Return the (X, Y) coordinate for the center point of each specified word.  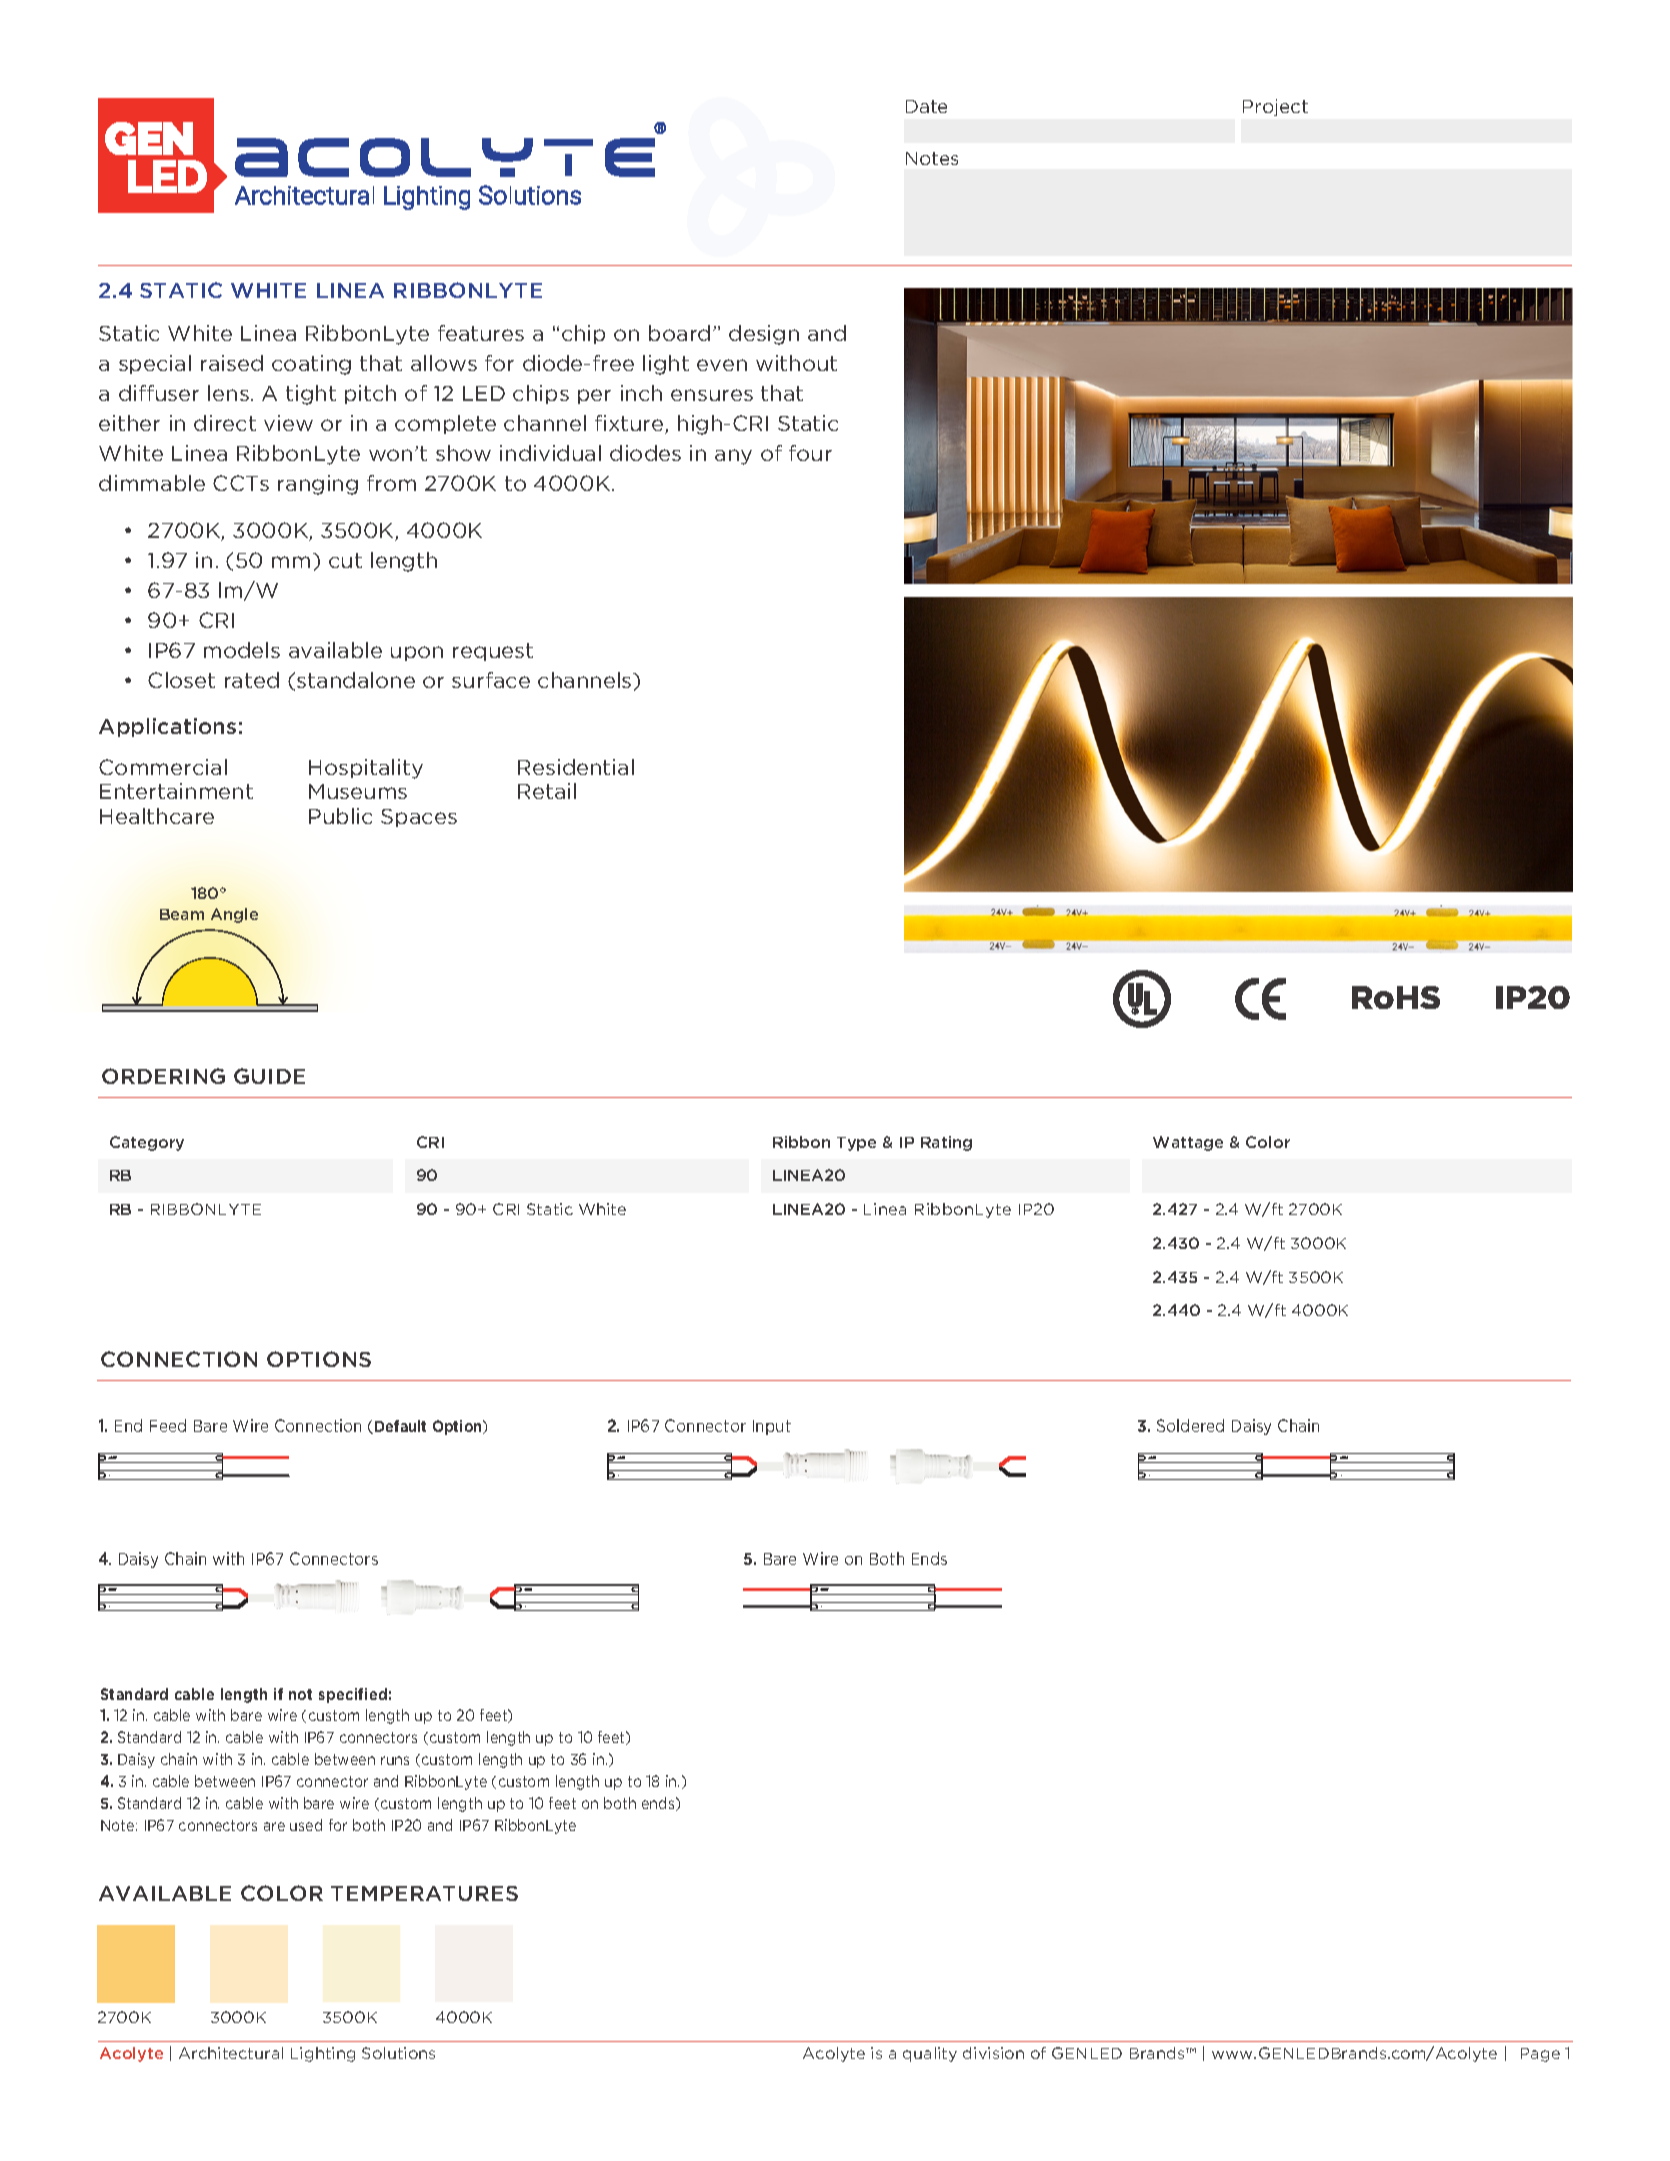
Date (926, 106)
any (733, 457)
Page (1540, 2055)
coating (311, 365)
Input (772, 1427)
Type (856, 1144)
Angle (234, 915)
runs (395, 1760)
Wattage (1188, 1143)
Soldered (1190, 1425)
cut (345, 560)
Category (147, 1143)
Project (1275, 107)
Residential (576, 767)
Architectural (231, 2053)
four (810, 453)
